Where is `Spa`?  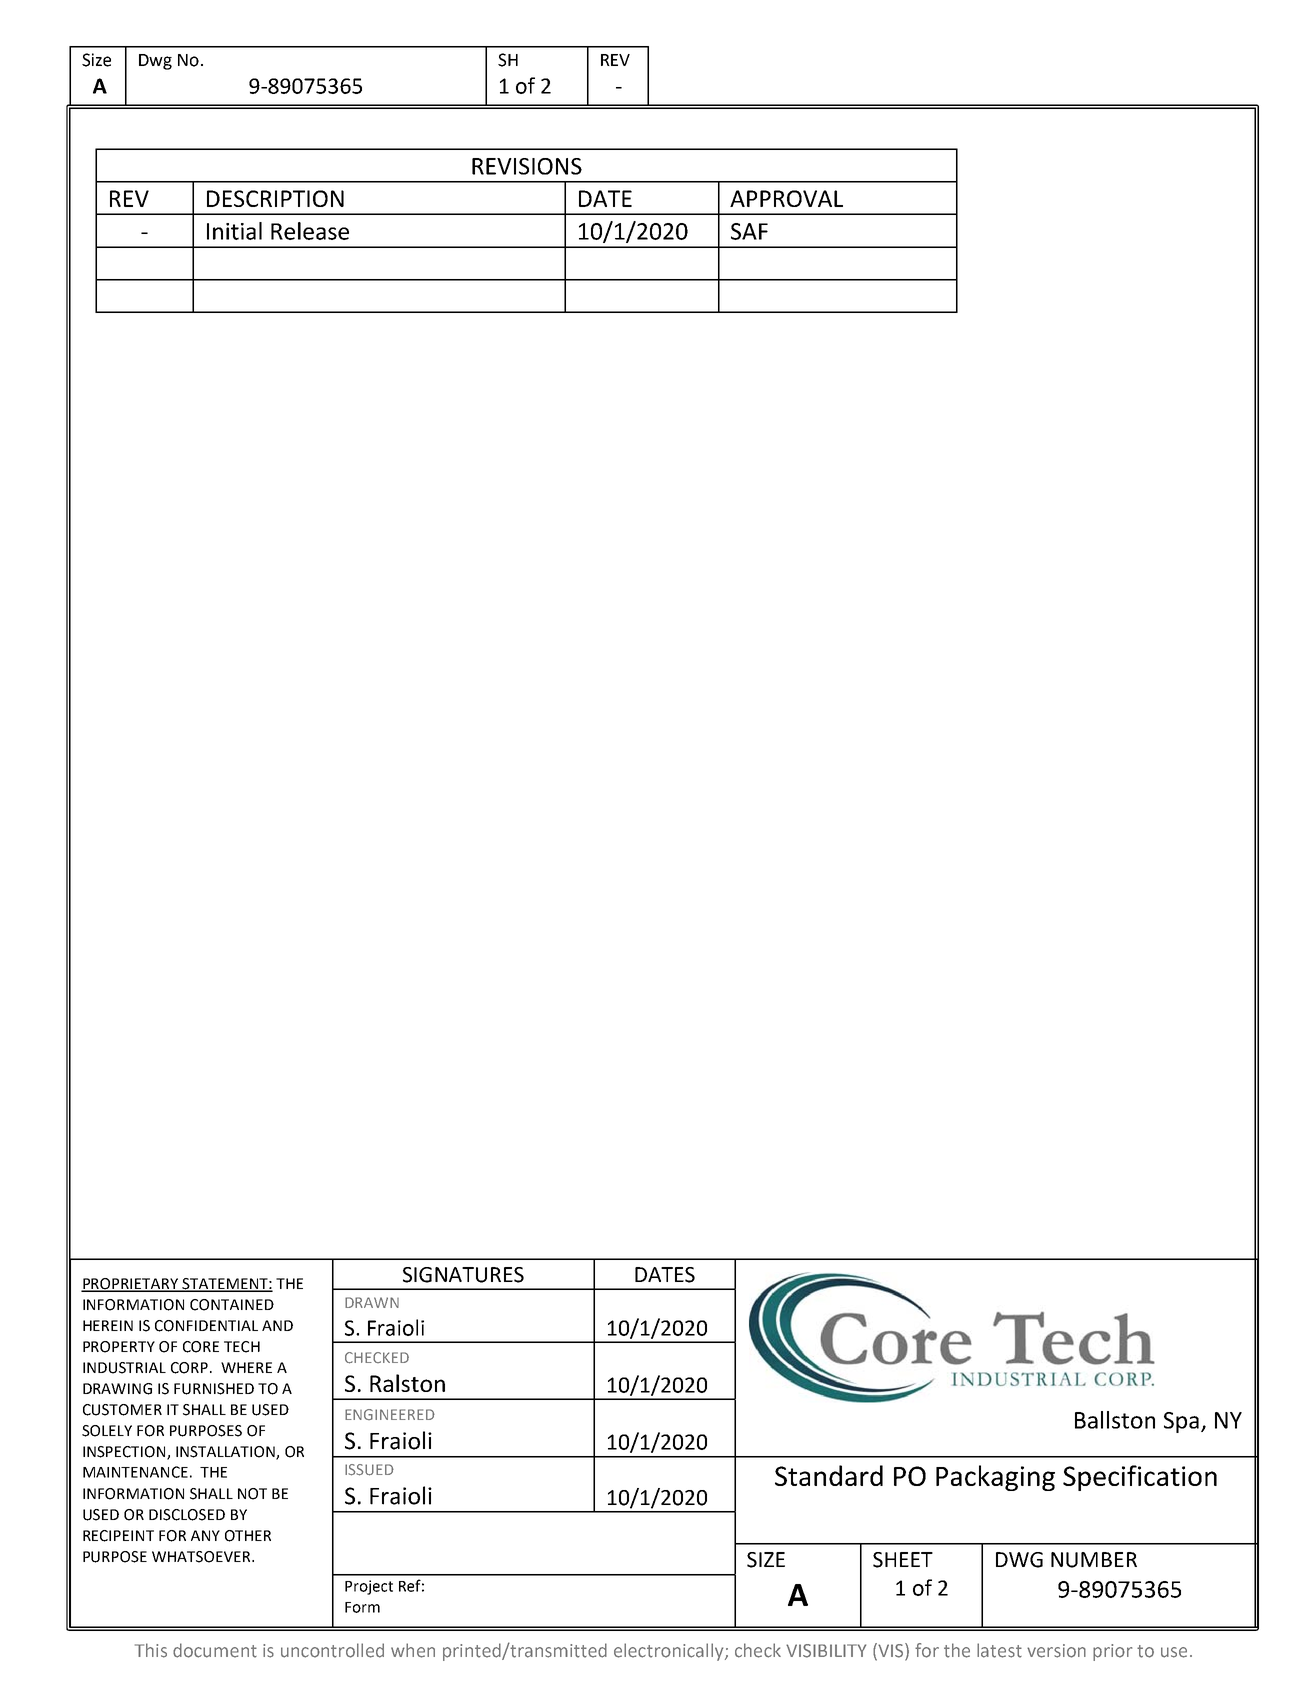
Spa is located at coordinates (1181, 1422).
